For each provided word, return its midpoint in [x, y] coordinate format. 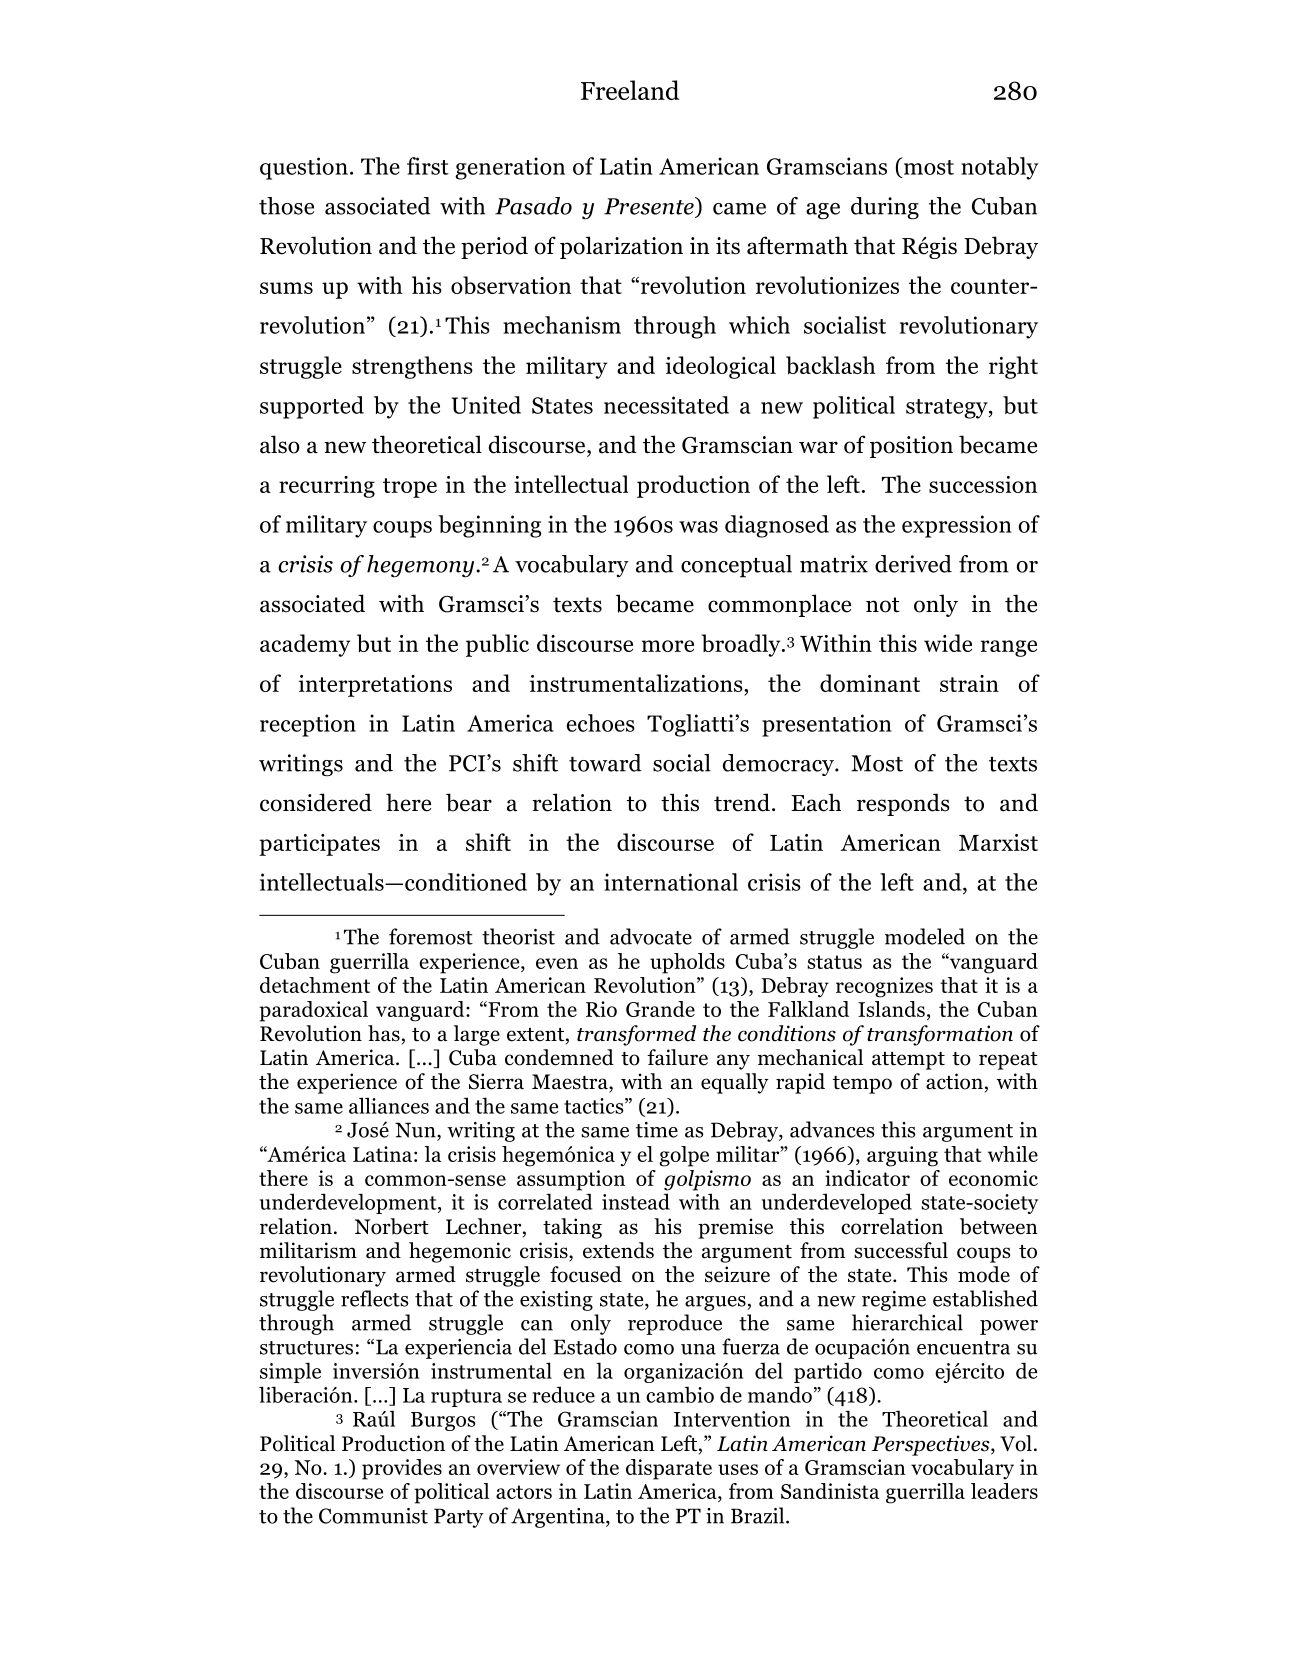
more [667, 646]
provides [402, 1469]
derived [913, 564]
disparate [669, 1469]
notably [999, 168]
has [384, 1033]
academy [305, 645]
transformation [940, 1035]
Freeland [630, 90]
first [428, 166]
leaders [1004, 1491]
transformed [636, 1035]
